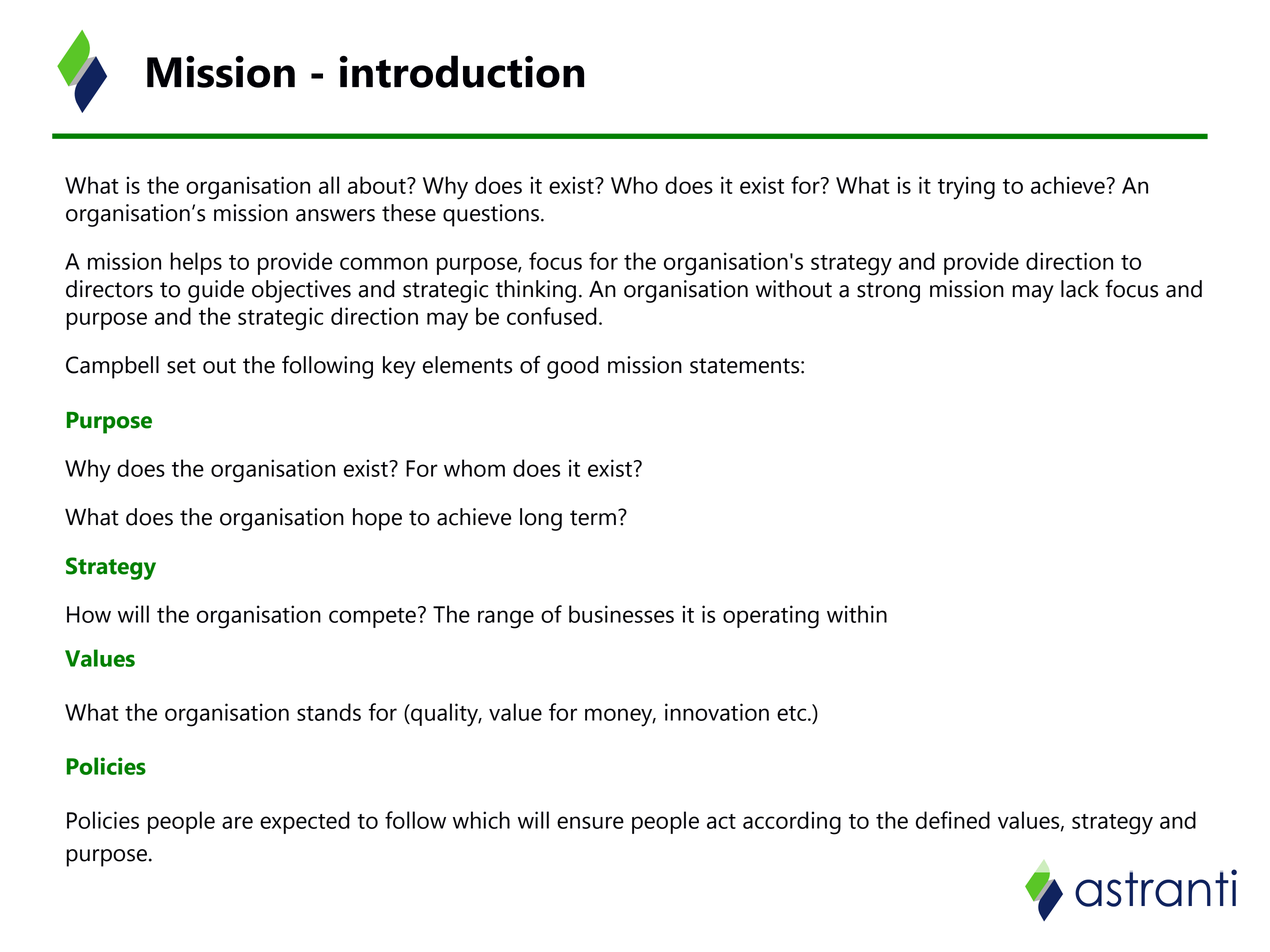 Image resolution: width=1270 pixels, height=952 pixels. What do you see at coordinates (378, 185) in the screenshot?
I see `about` at bounding box center [378, 185].
